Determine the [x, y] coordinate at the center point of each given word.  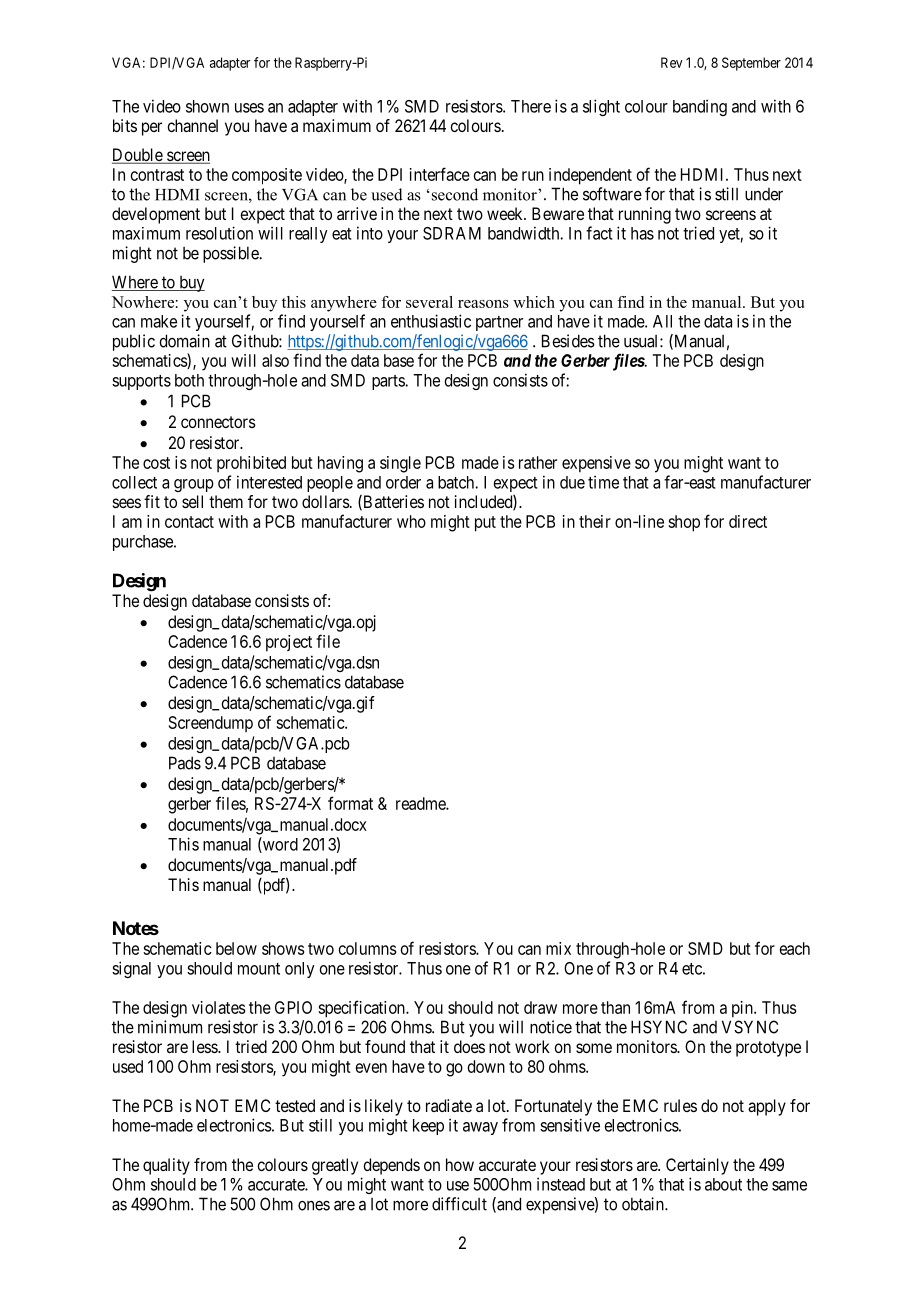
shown [207, 106]
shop [684, 523]
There [531, 106]
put [485, 524]
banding [700, 107]
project [289, 643]
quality [166, 1166]
